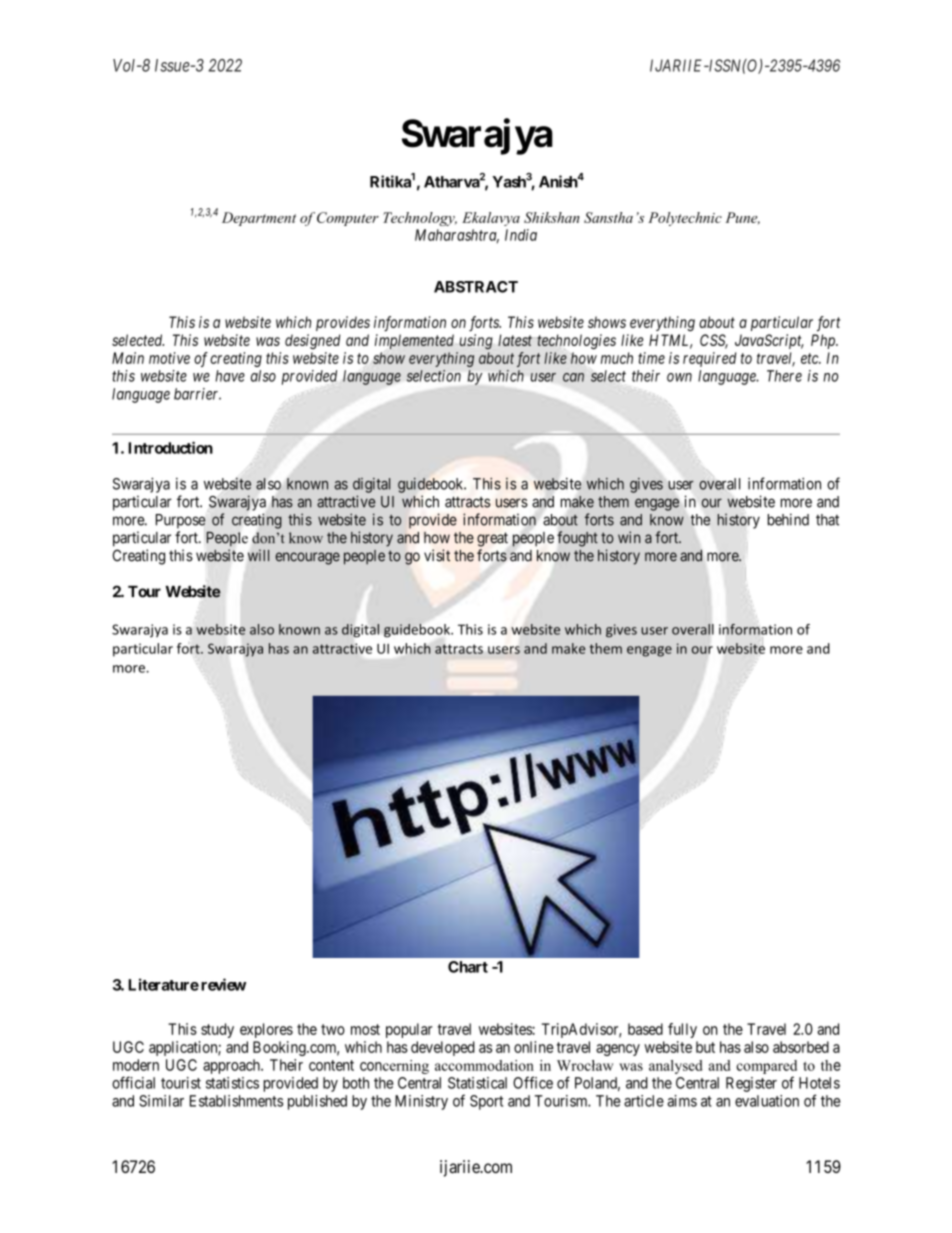  Describe the element at coordinates (457, 236) in the screenshot. I see `Maharashtra` at that location.
